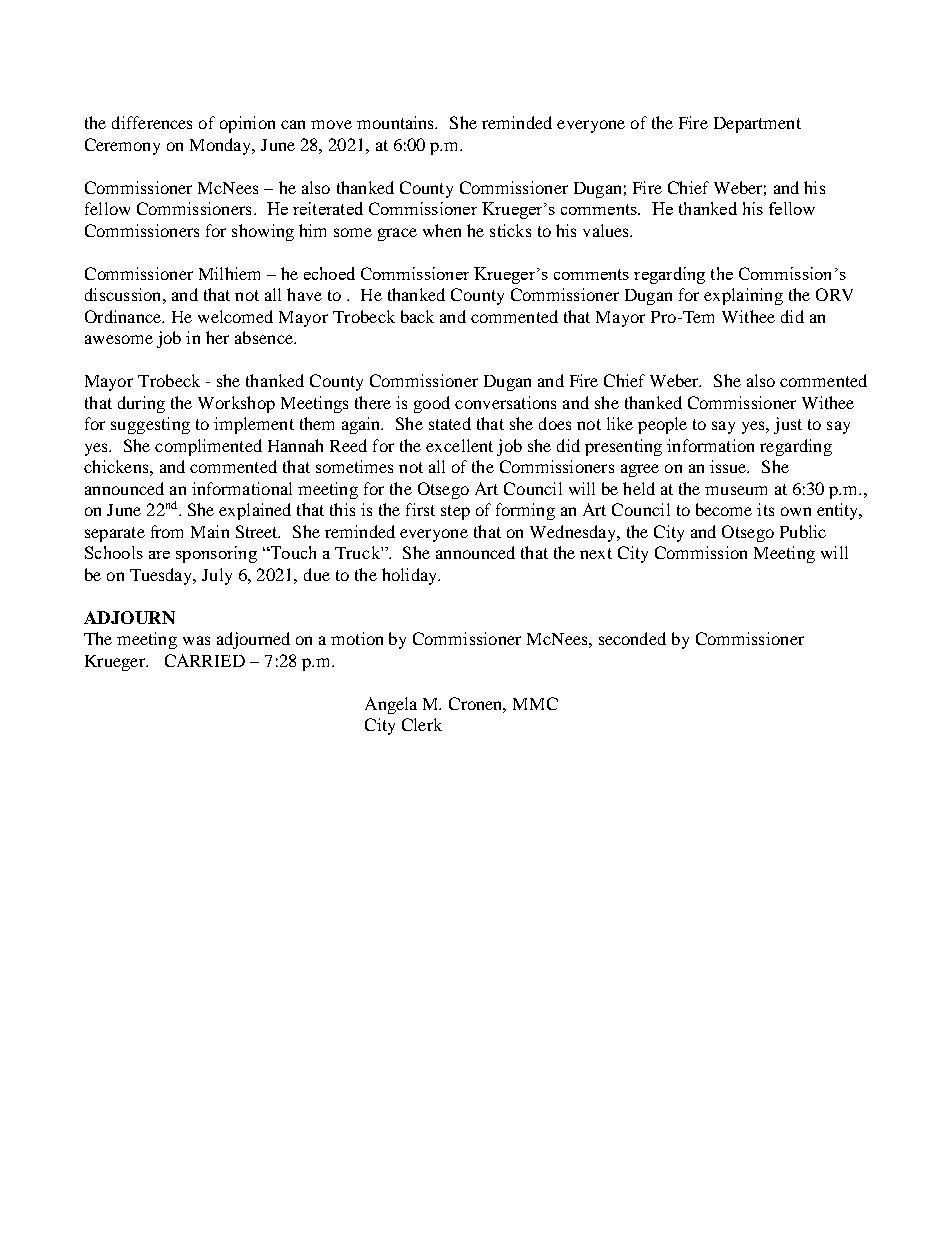  I want to click on Monday, so click(222, 146).
